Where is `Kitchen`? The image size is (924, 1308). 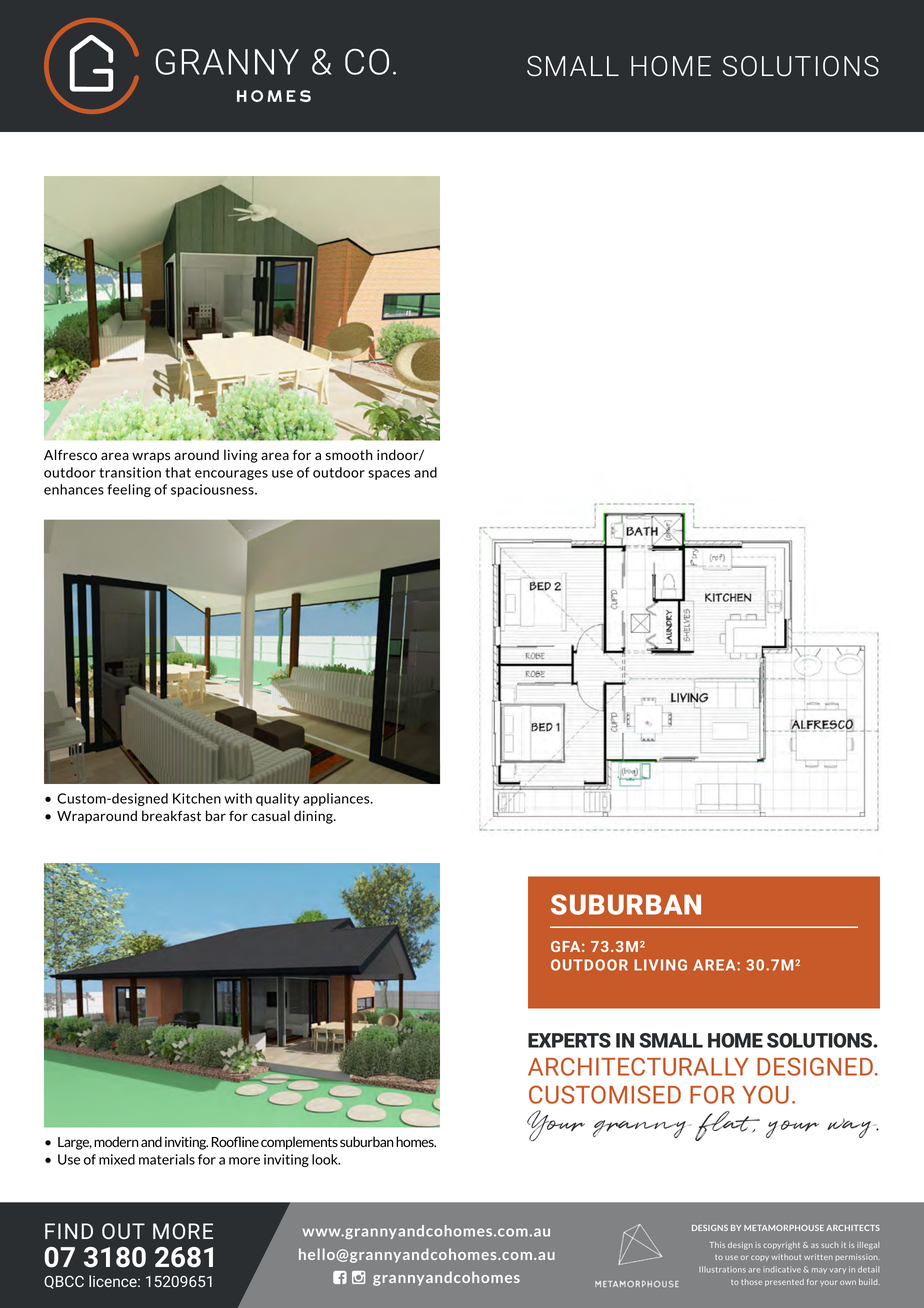
Kitchen is located at coordinates (197, 798).
